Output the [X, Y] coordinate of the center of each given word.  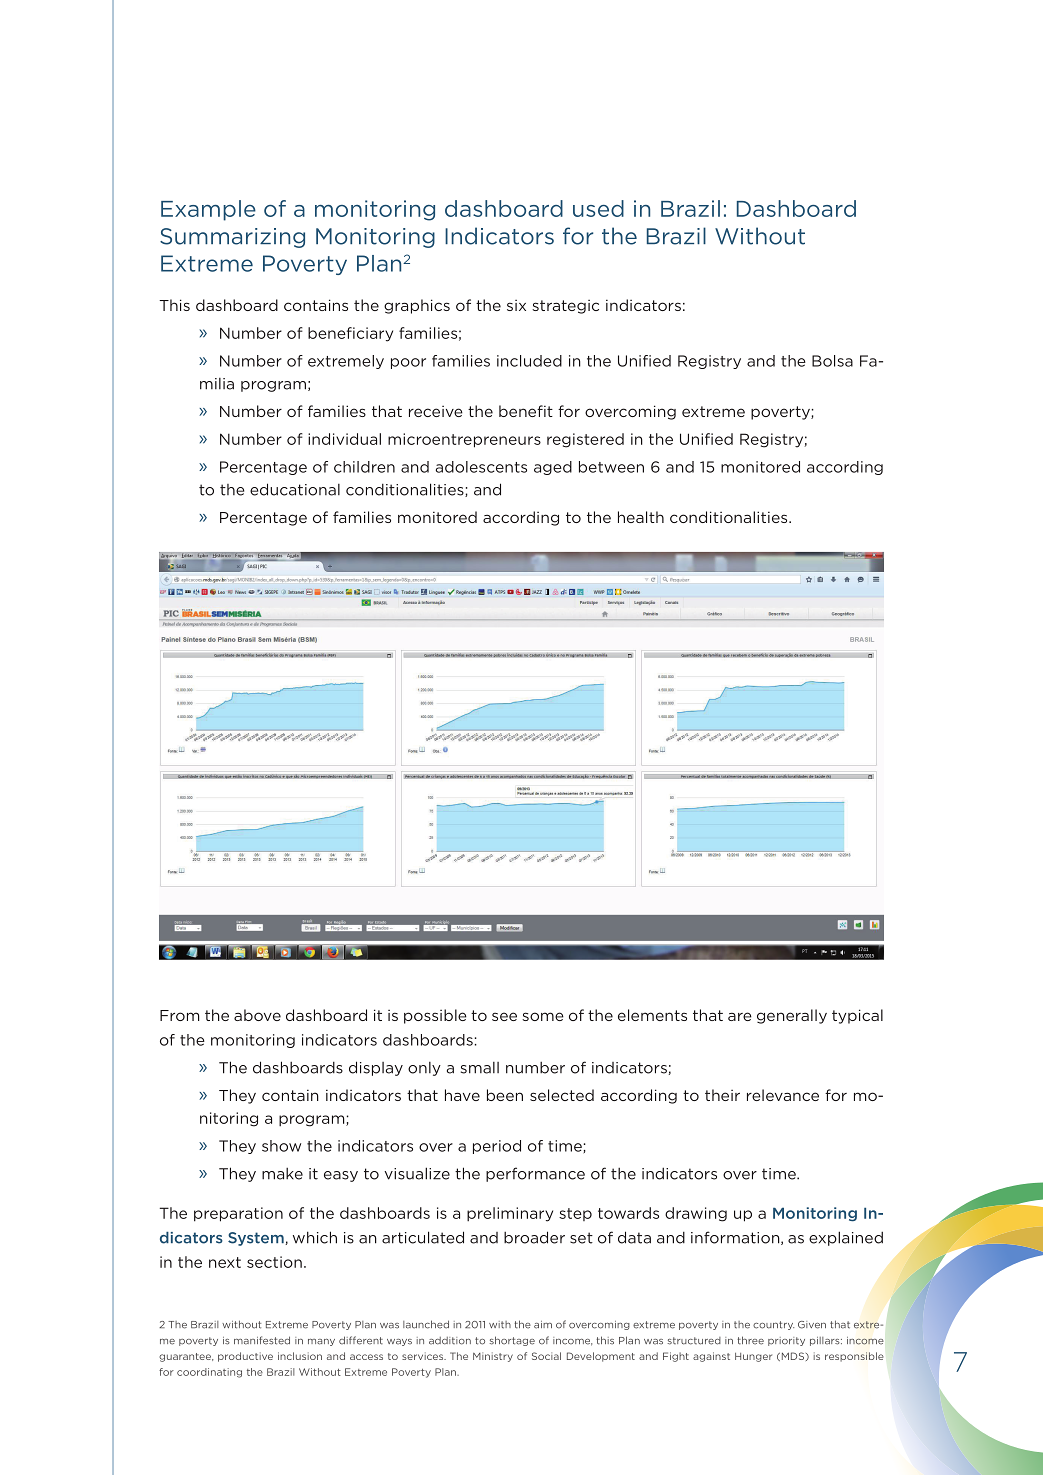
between [611, 467]
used [598, 208]
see [504, 1016]
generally [792, 1016]
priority [786, 1341]
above [257, 1015]
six [516, 305]
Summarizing [232, 238]
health [641, 517]
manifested [262, 1340]
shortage [512, 1341]
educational [295, 489]
